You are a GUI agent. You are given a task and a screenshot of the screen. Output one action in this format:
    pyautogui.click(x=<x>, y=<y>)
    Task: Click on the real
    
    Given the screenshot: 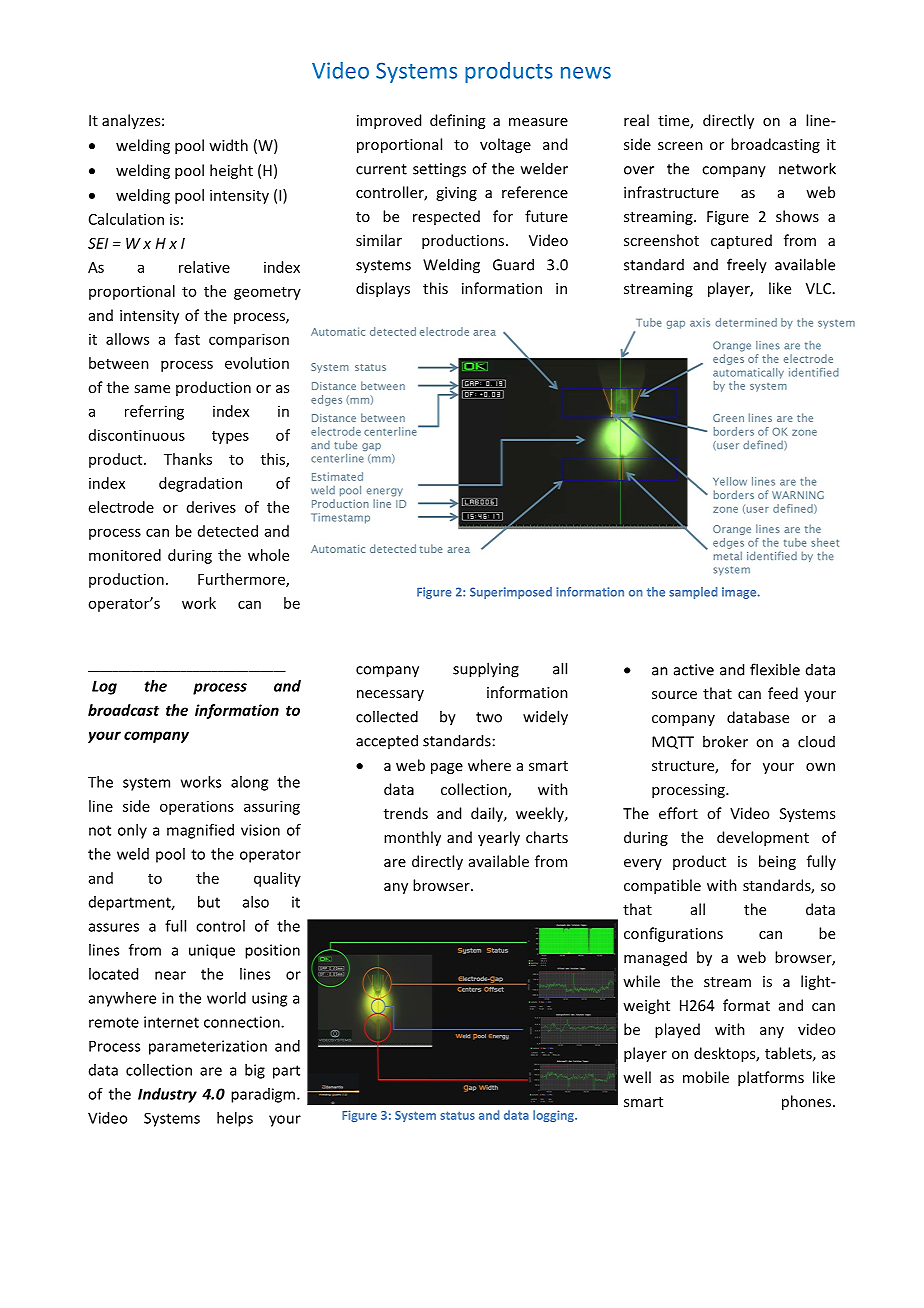 What is the action you would take?
    pyautogui.click(x=636, y=120)
